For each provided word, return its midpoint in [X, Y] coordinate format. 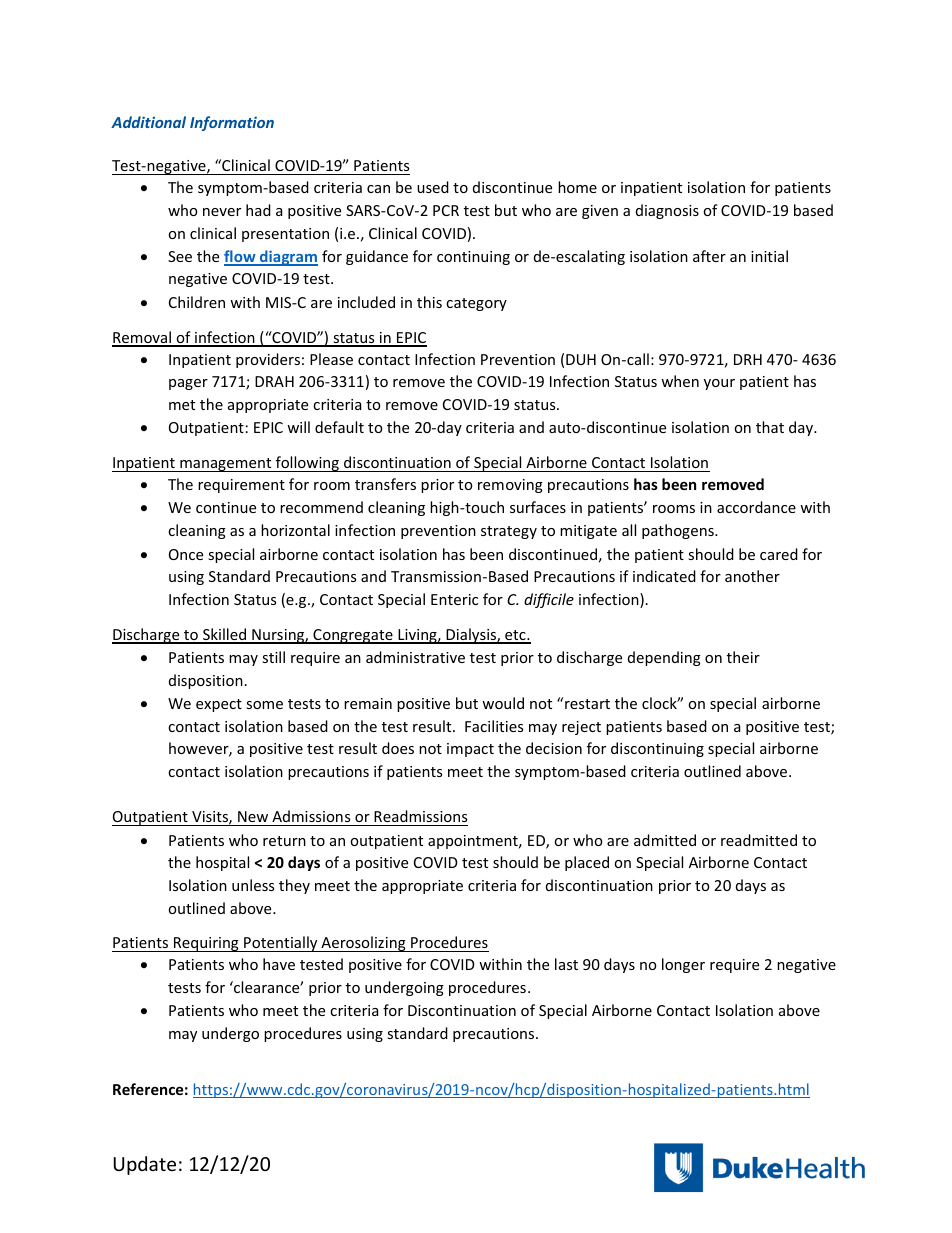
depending [664, 658]
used [433, 187]
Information [232, 123]
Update [145, 1165]
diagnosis [667, 211]
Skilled [225, 635]
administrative [415, 657]
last [566, 964]
